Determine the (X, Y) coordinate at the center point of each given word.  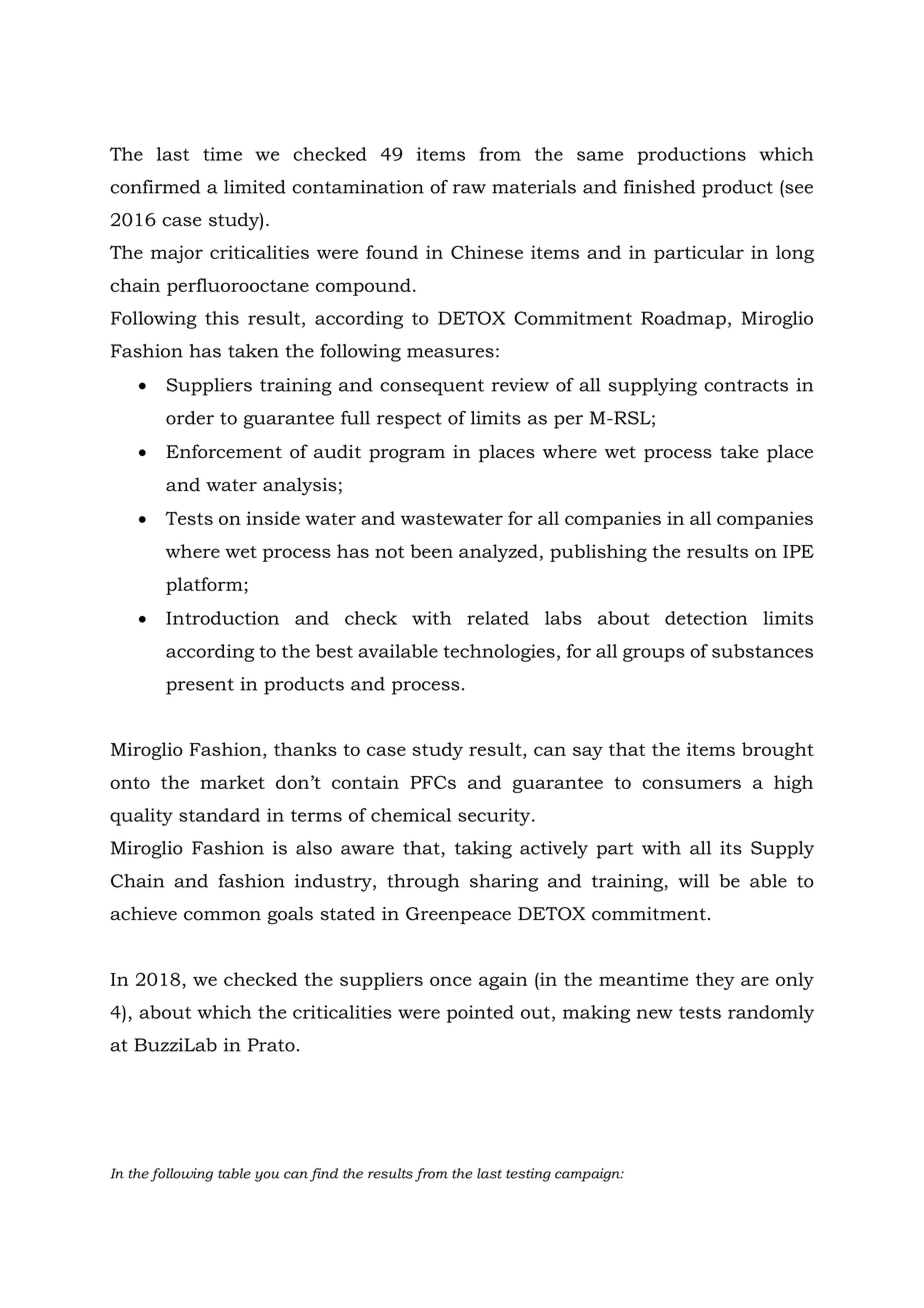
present (200, 686)
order (190, 418)
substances (762, 651)
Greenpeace (458, 915)
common (222, 916)
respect (409, 420)
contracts (746, 385)
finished (659, 187)
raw (469, 189)
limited (255, 187)
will (693, 881)
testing (528, 1175)
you (267, 1176)
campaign (588, 1175)
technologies (499, 653)
